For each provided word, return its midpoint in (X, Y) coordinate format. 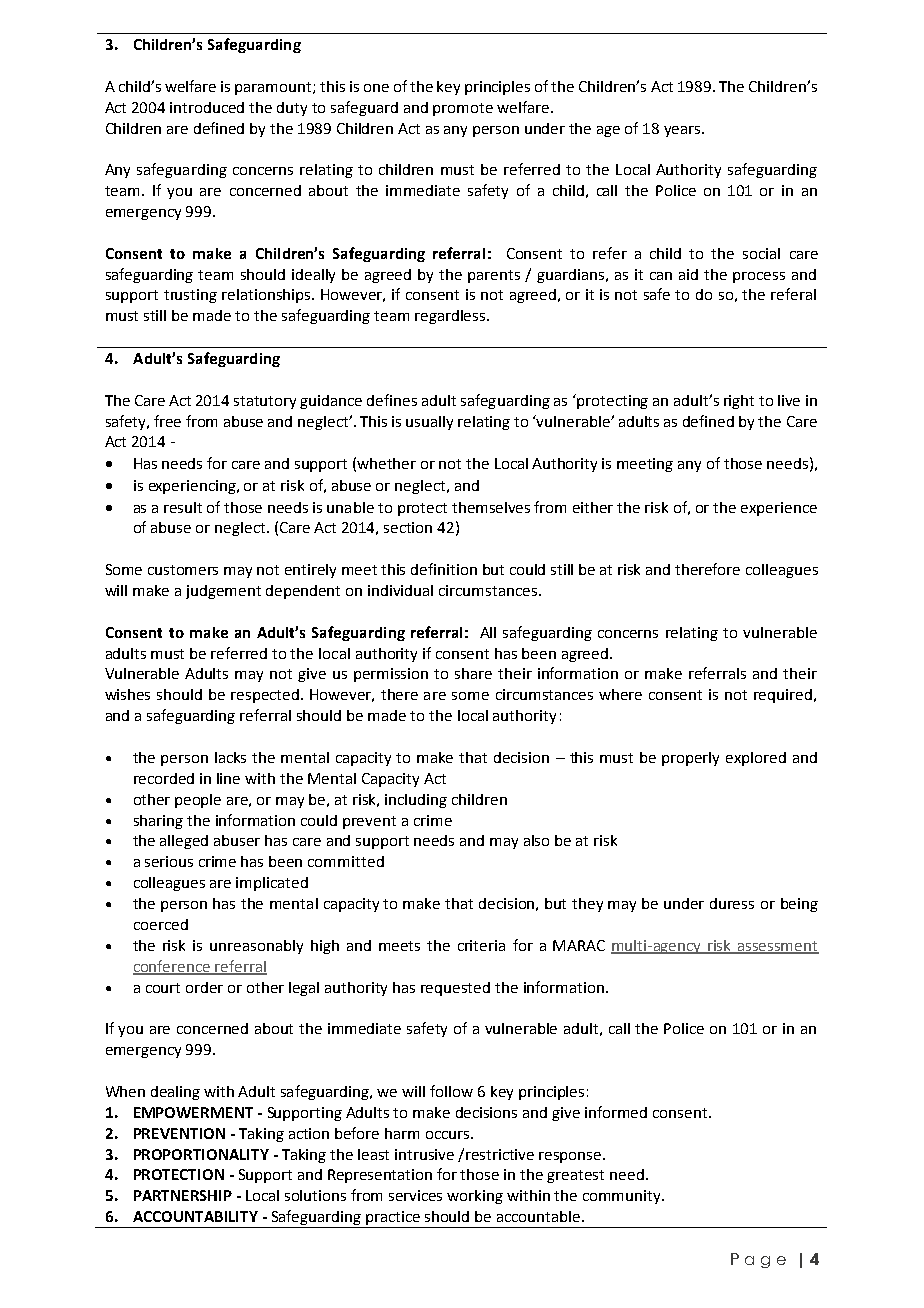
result (183, 507)
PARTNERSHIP (183, 1195)
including (416, 801)
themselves (491, 507)
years (683, 131)
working (475, 1197)
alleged (184, 842)
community (623, 1197)
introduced (207, 107)
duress (732, 903)
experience (779, 509)
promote (463, 109)
